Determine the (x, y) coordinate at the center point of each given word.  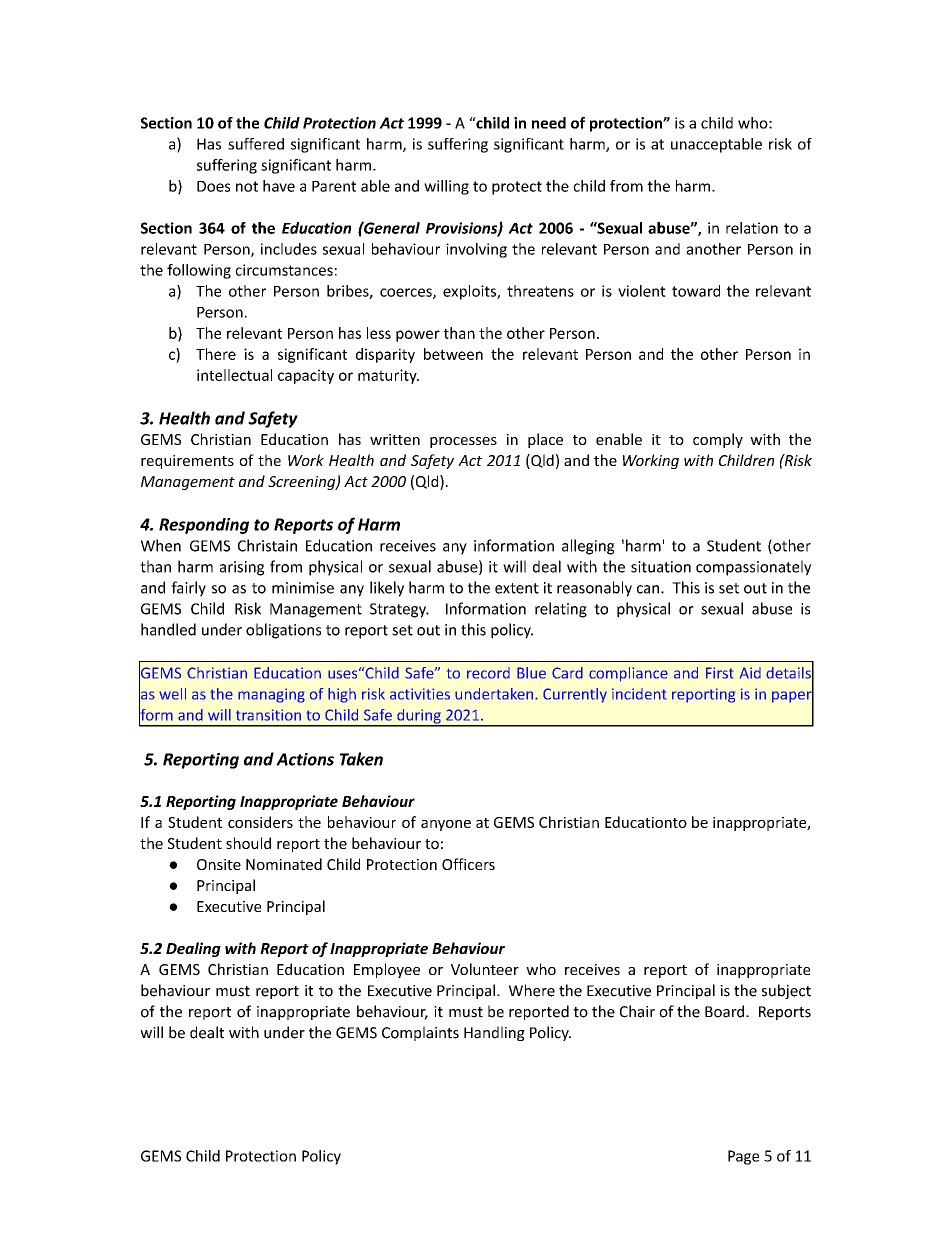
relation (752, 228)
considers (260, 822)
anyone (446, 825)
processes (463, 442)
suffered (256, 144)
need (549, 123)
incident (639, 694)
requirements (187, 462)
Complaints (420, 1033)
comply (718, 440)
